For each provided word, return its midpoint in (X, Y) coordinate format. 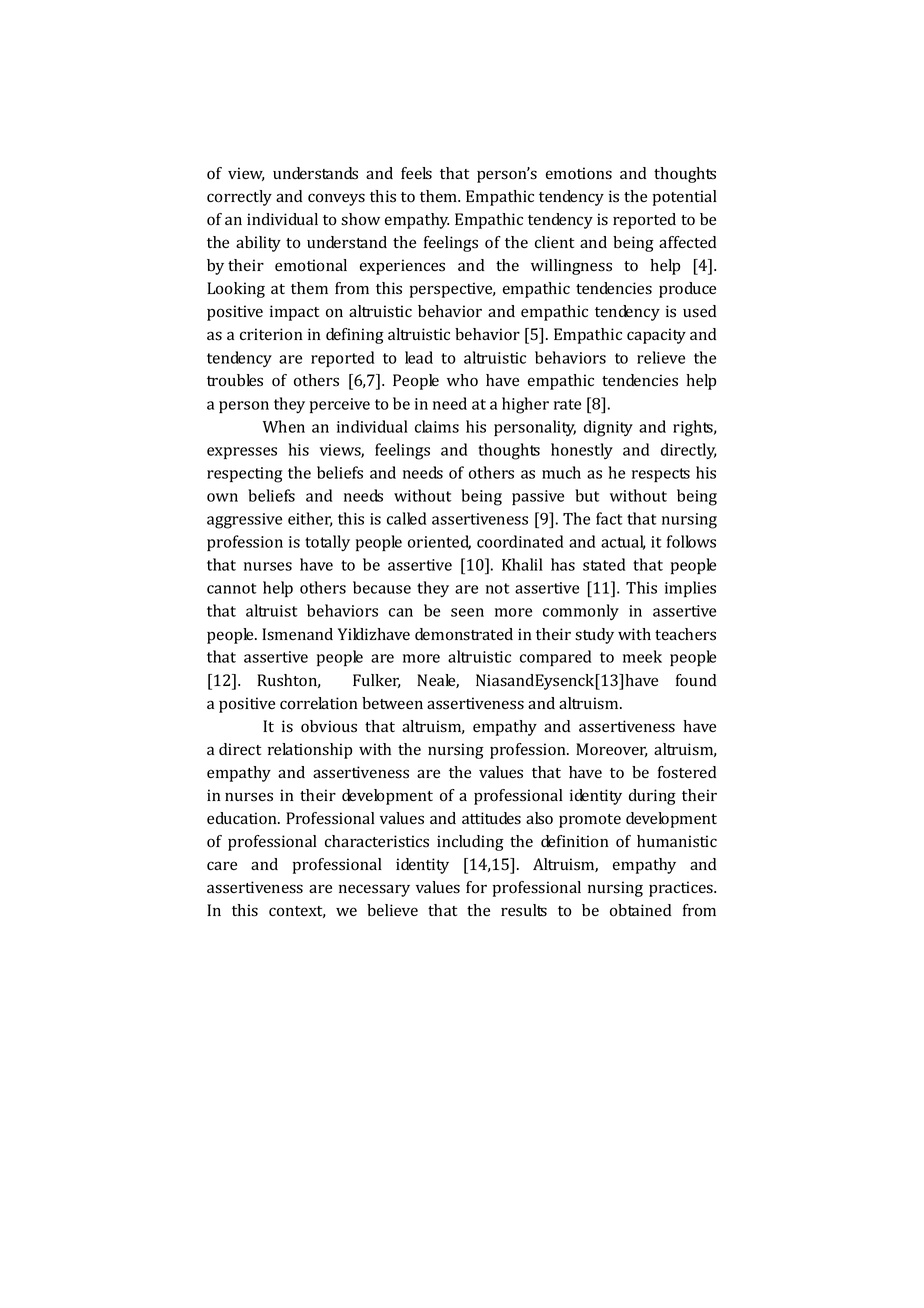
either (310, 519)
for (476, 887)
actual (623, 542)
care (222, 865)
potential (685, 198)
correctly (239, 198)
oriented (439, 542)
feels (416, 173)
